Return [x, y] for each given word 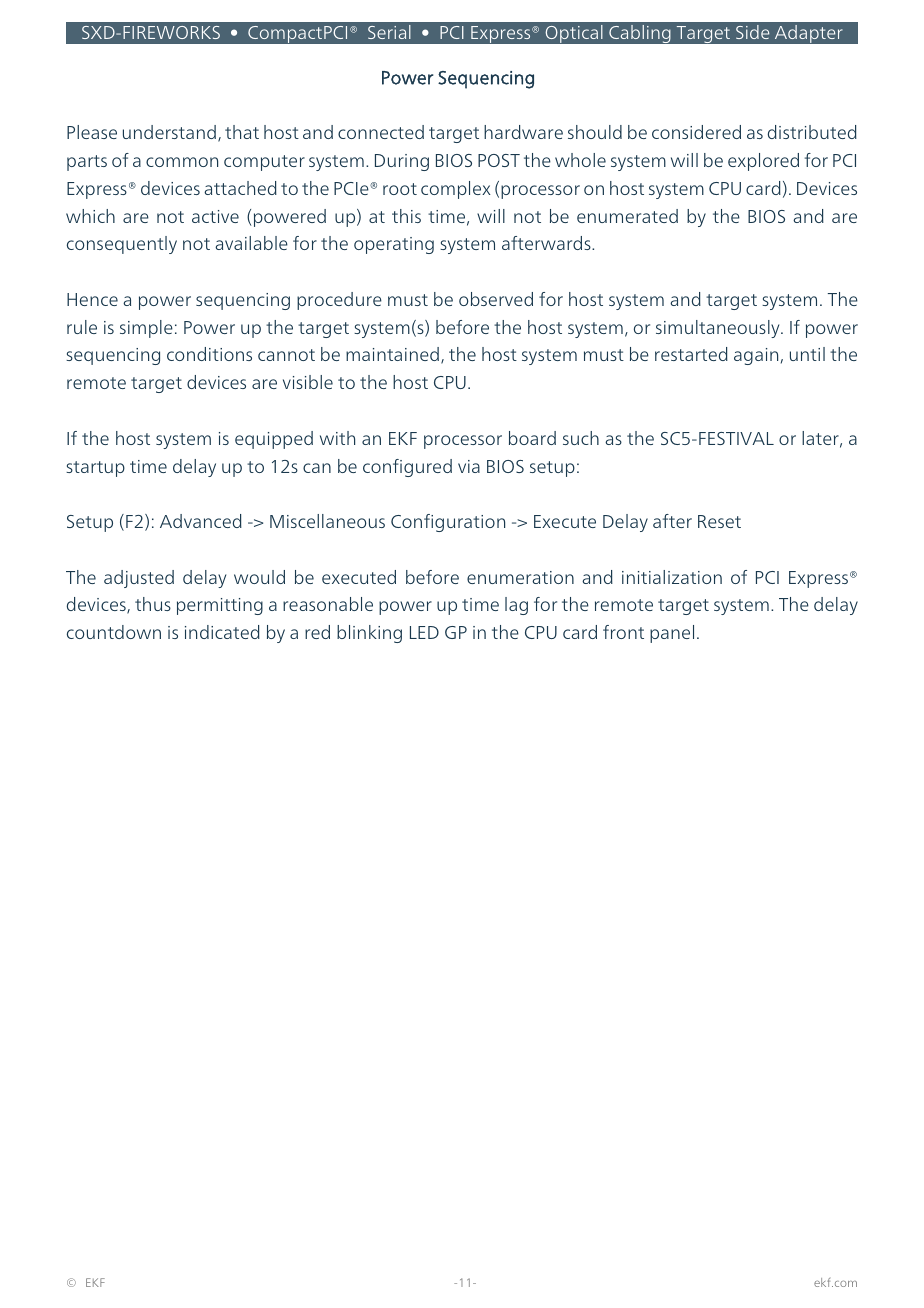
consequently [122, 245]
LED [424, 632]
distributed [812, 132]
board [532, 438]
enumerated [627, 216]
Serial [389, 32]
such [581, 438]
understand [169, 132]
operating [394, 245]
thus [153, 604]
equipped [274, 440]
